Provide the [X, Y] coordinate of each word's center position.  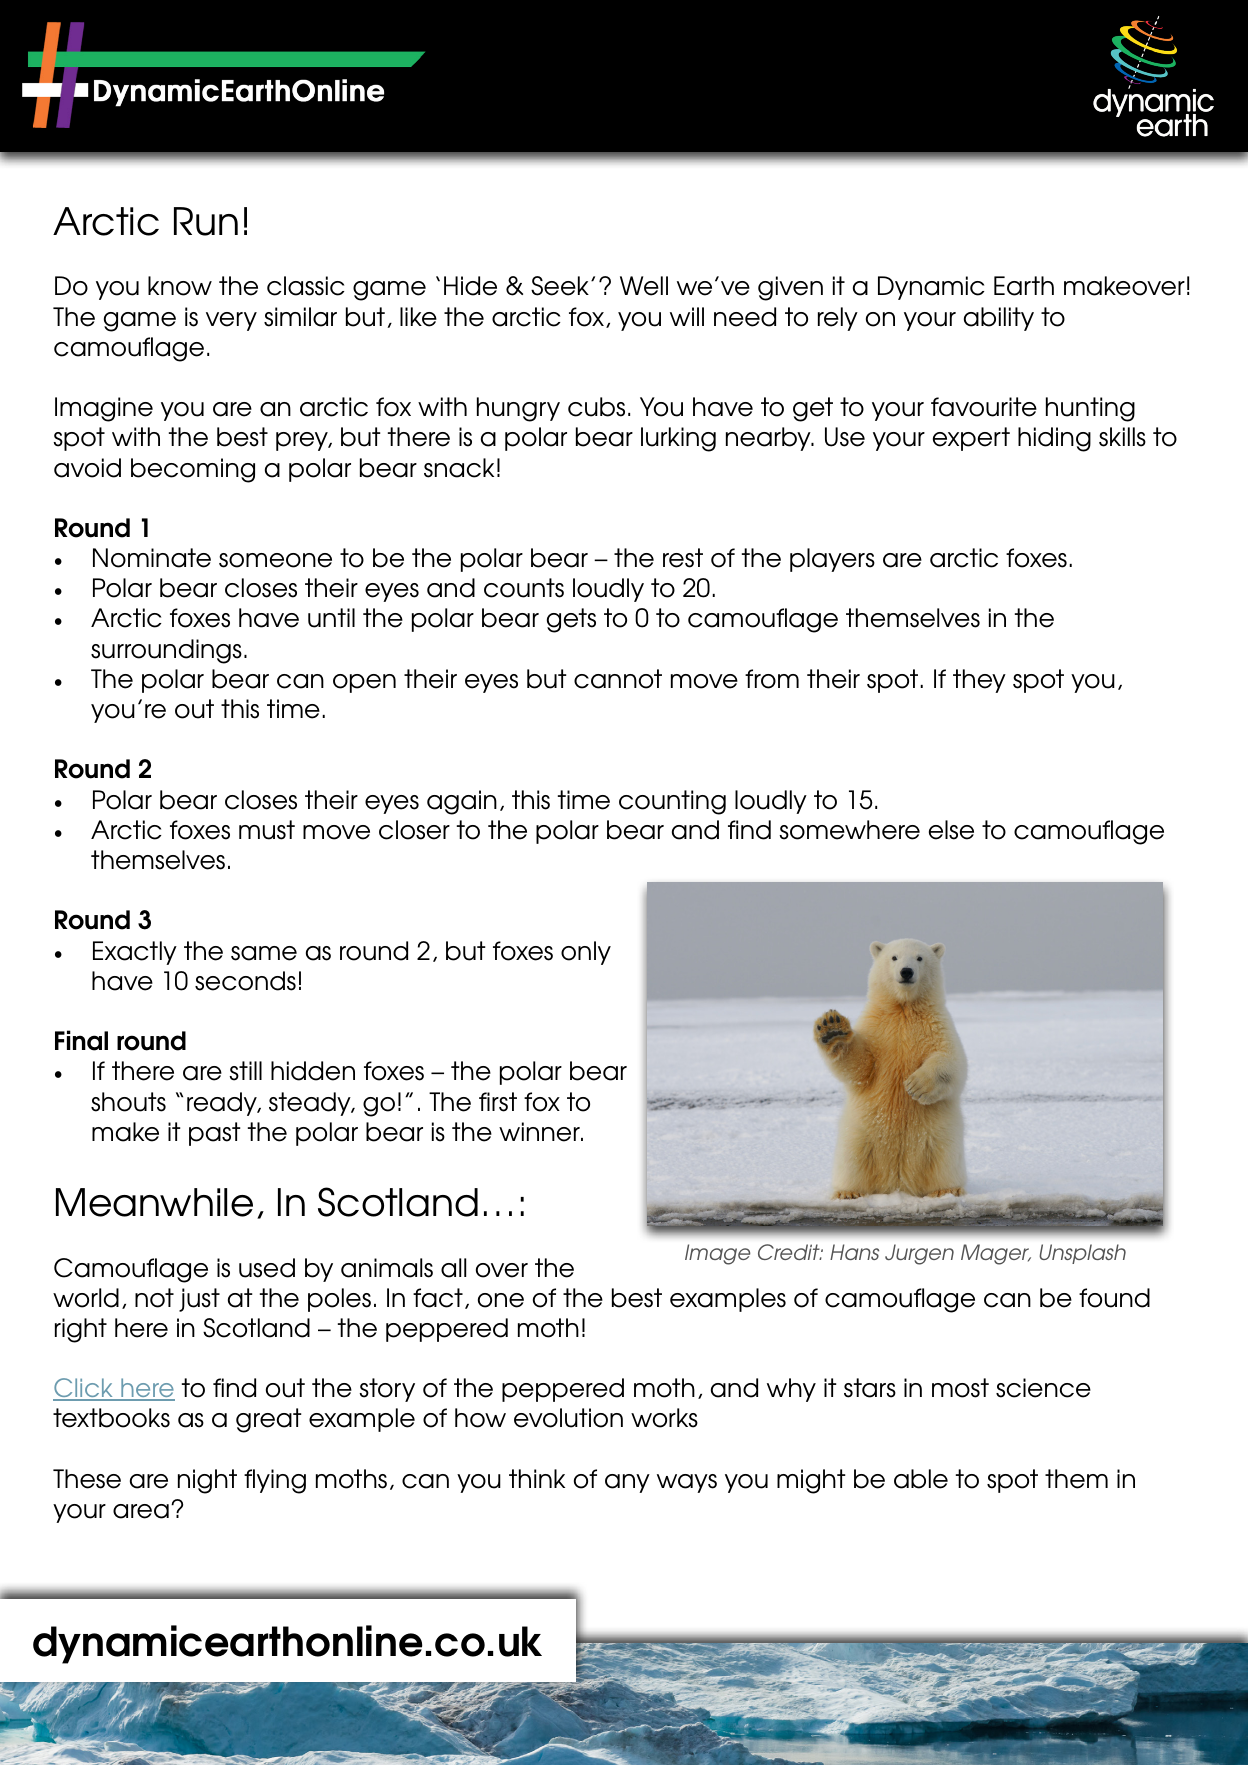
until [331, 618]
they [979, 681]
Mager [996, 1254]
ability [999, 319]
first [498, 1102]
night [207, 1481]
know [180, 286]
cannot [618, 679]
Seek [560, 286]
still [245, 1071]
